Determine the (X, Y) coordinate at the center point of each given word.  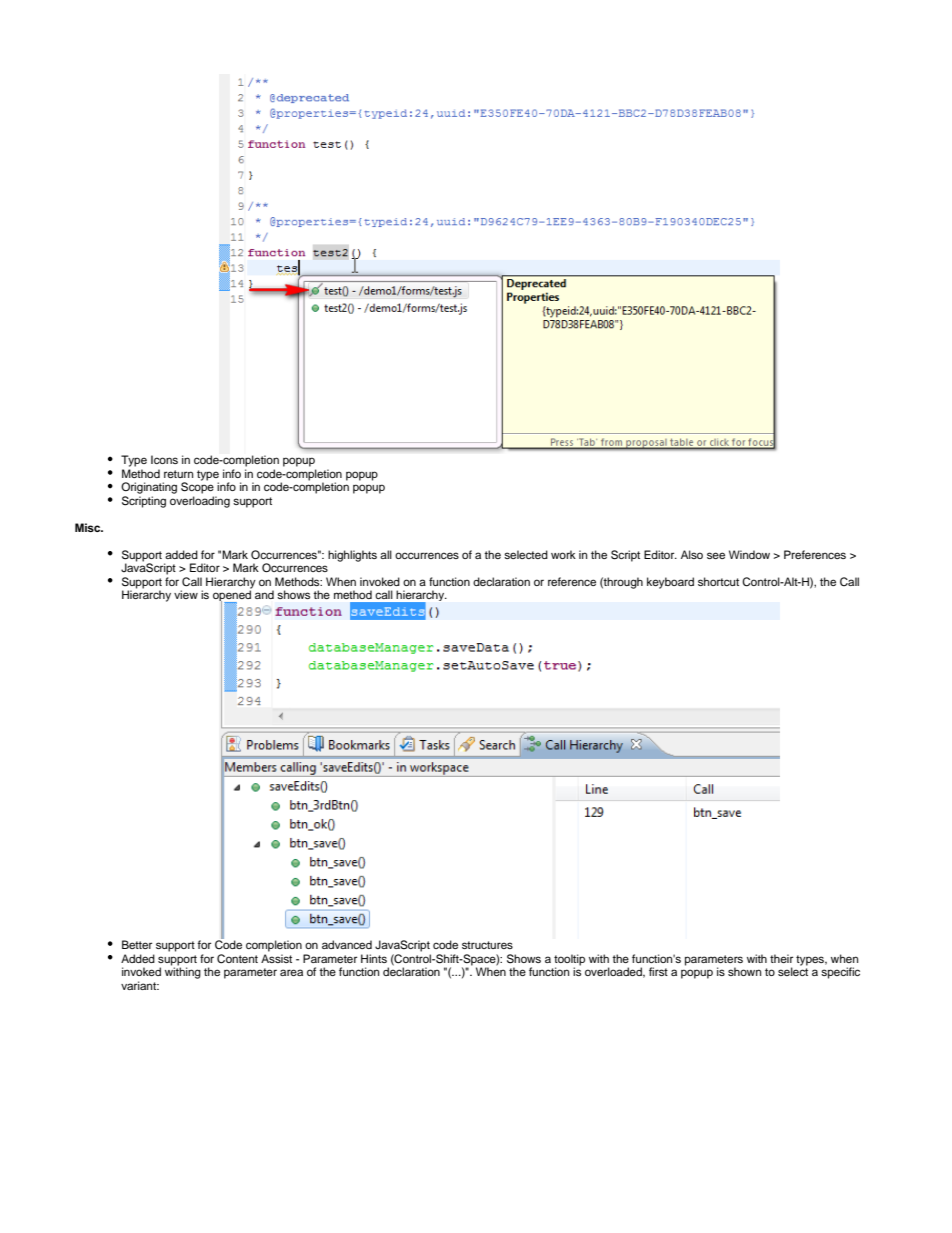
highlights (352, 556)
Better (137, 944)
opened (232, 596)
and (264, 594)
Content (237, 959)
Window (749, 554)
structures (487, 945)
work (563, 554)
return (178, 474)
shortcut (718, 581)
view (186, 594)
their (781, 958)
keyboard (670, 583)
